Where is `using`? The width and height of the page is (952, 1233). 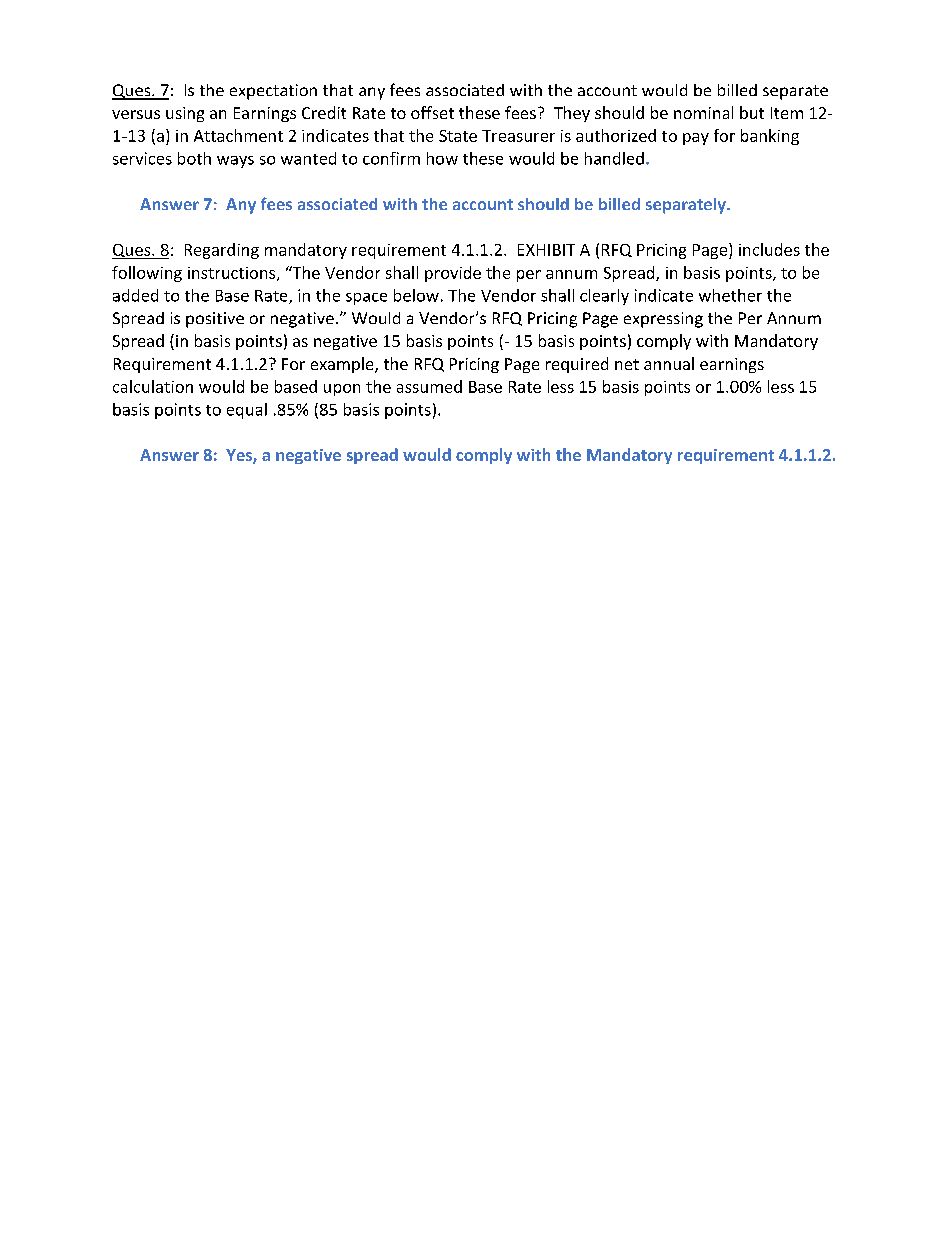
using is located at coordinates (185, 114).
